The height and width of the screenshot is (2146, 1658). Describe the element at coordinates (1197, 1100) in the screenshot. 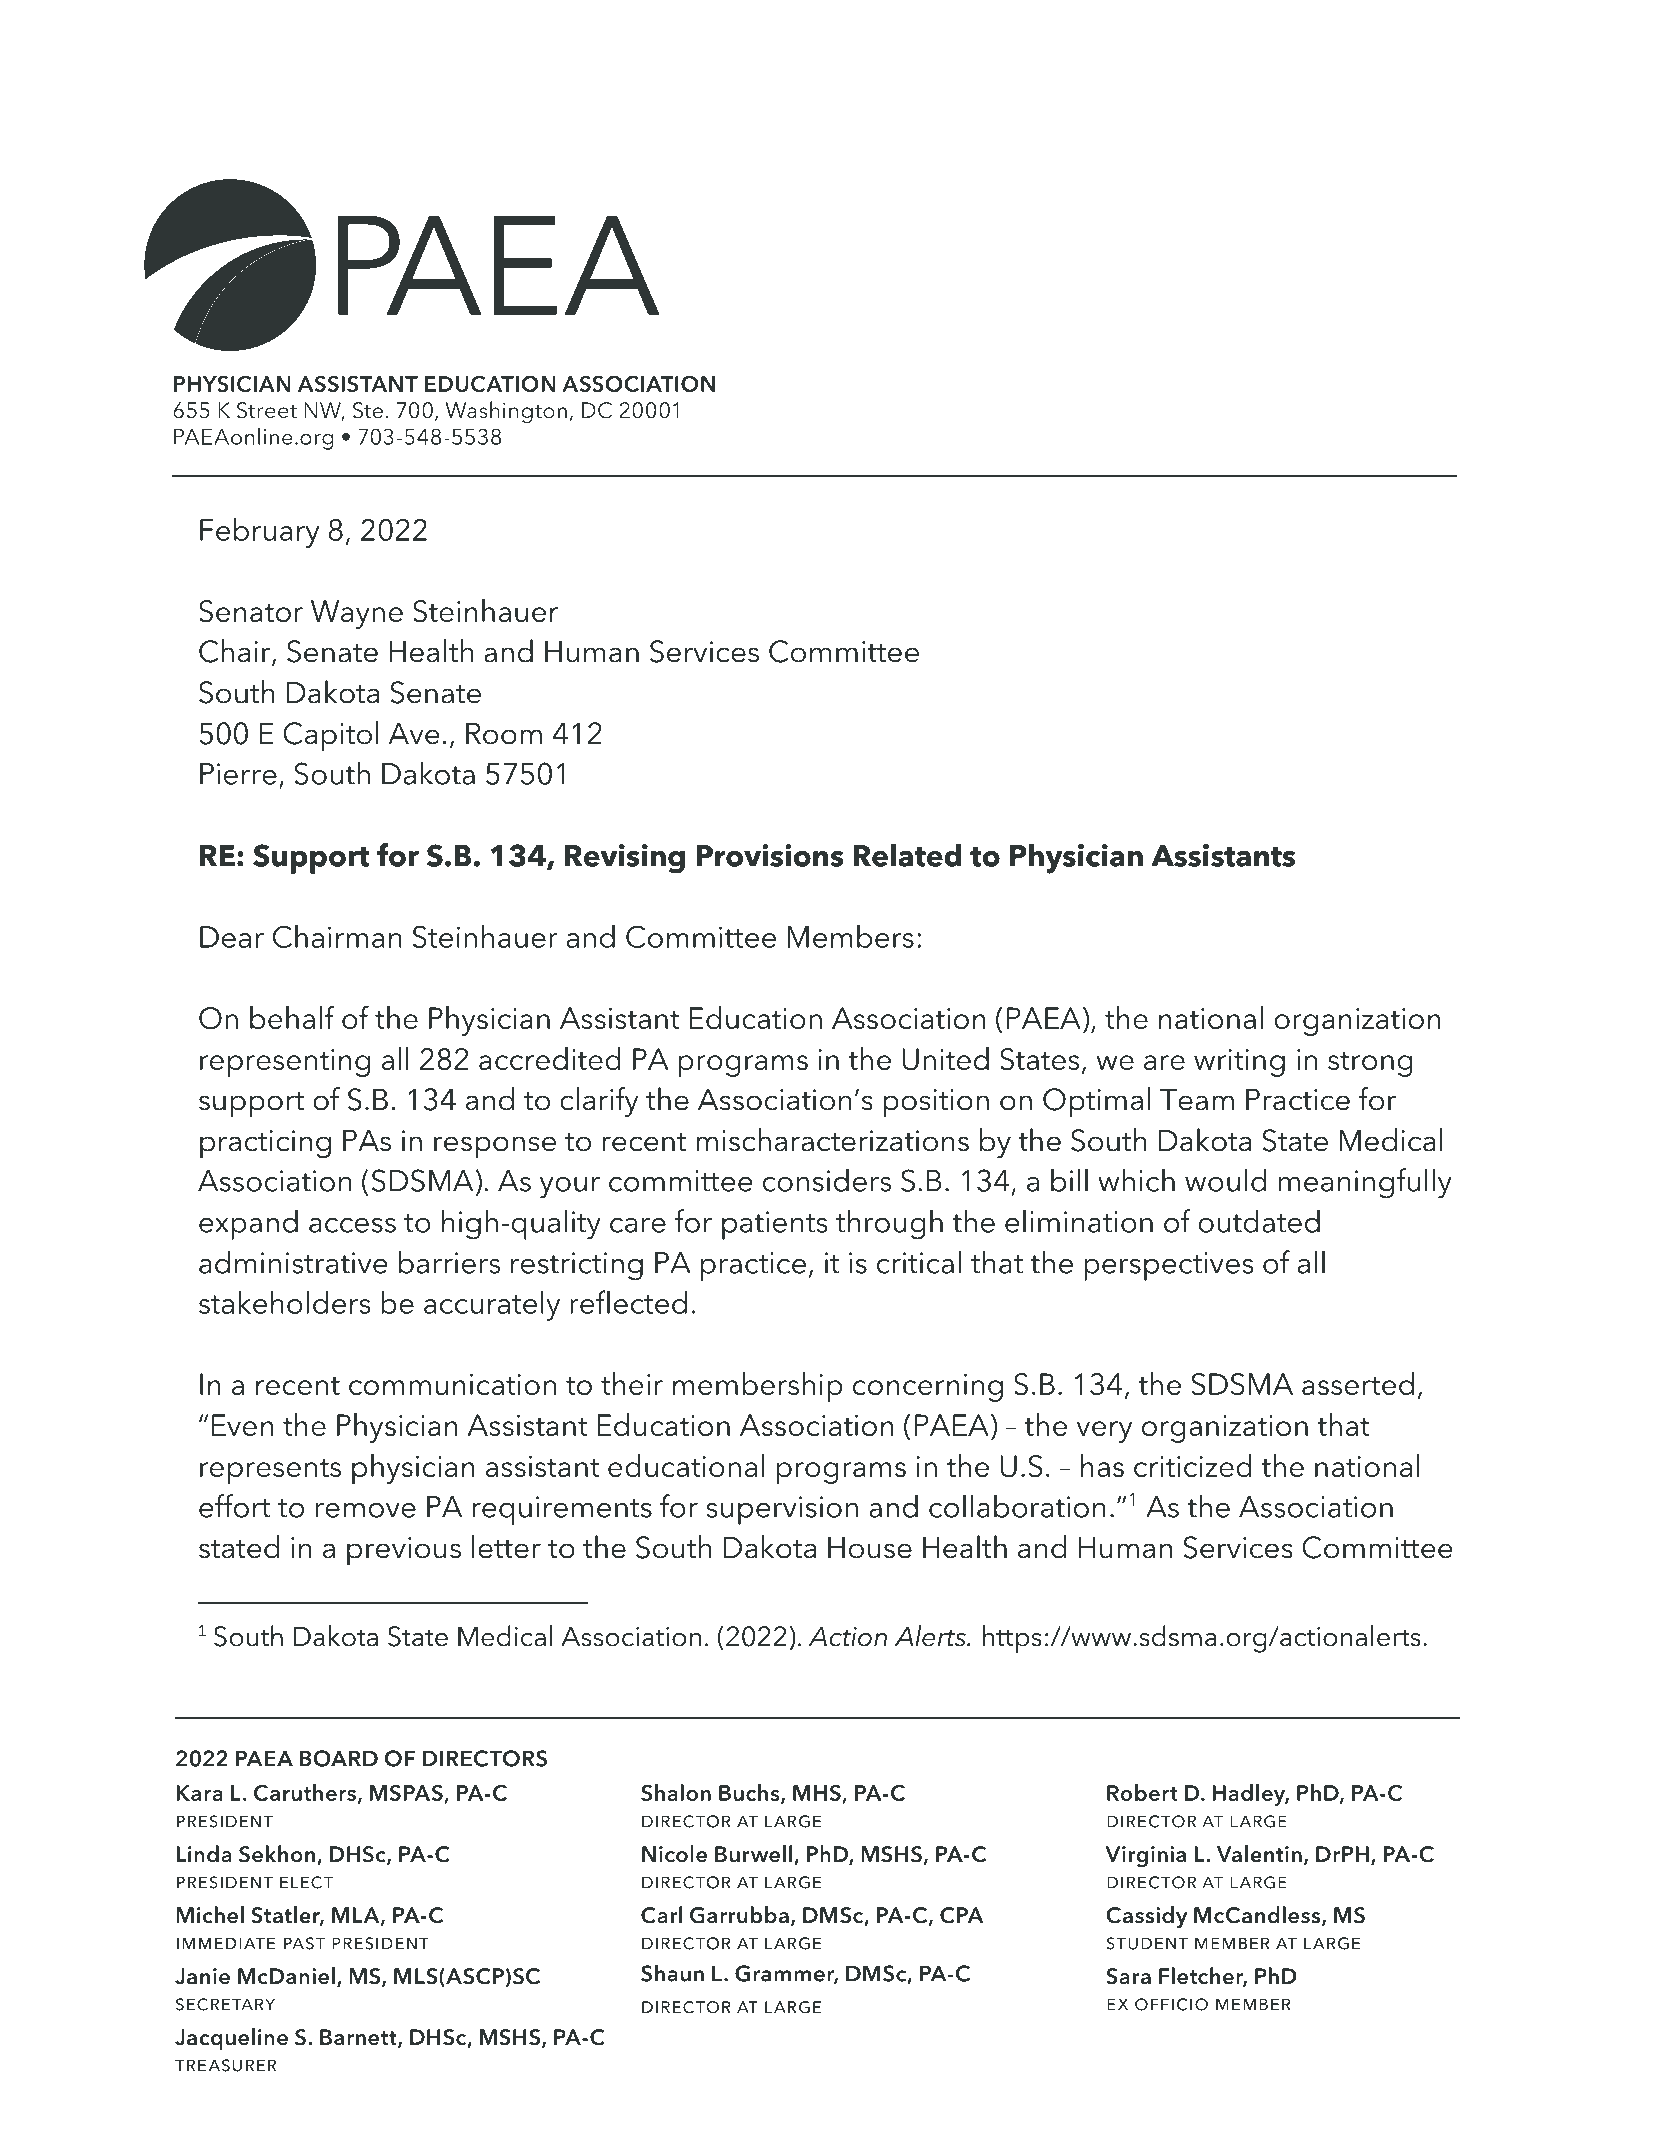

I see `Team` at that location.
